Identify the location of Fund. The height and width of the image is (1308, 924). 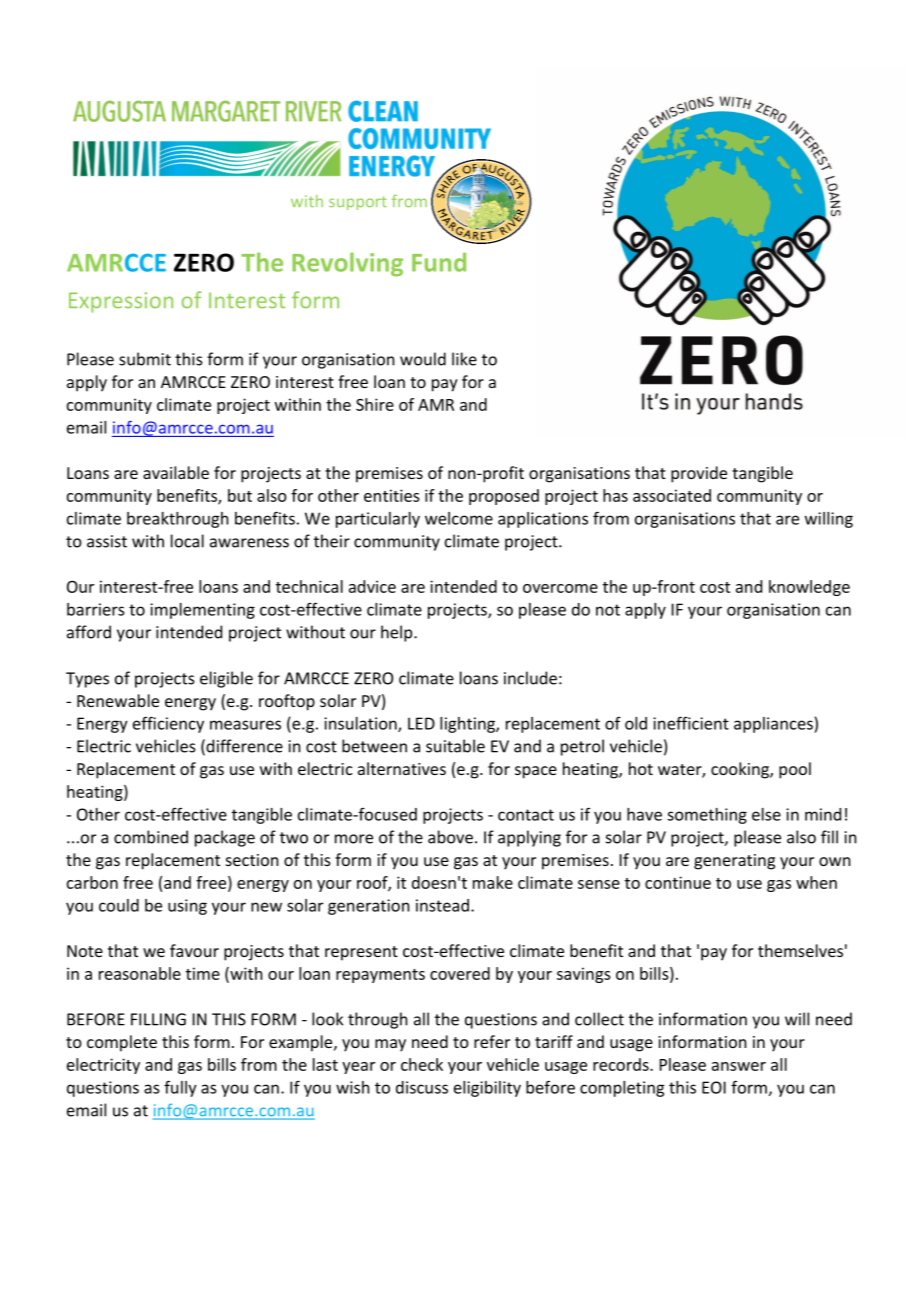
(439, 262).
